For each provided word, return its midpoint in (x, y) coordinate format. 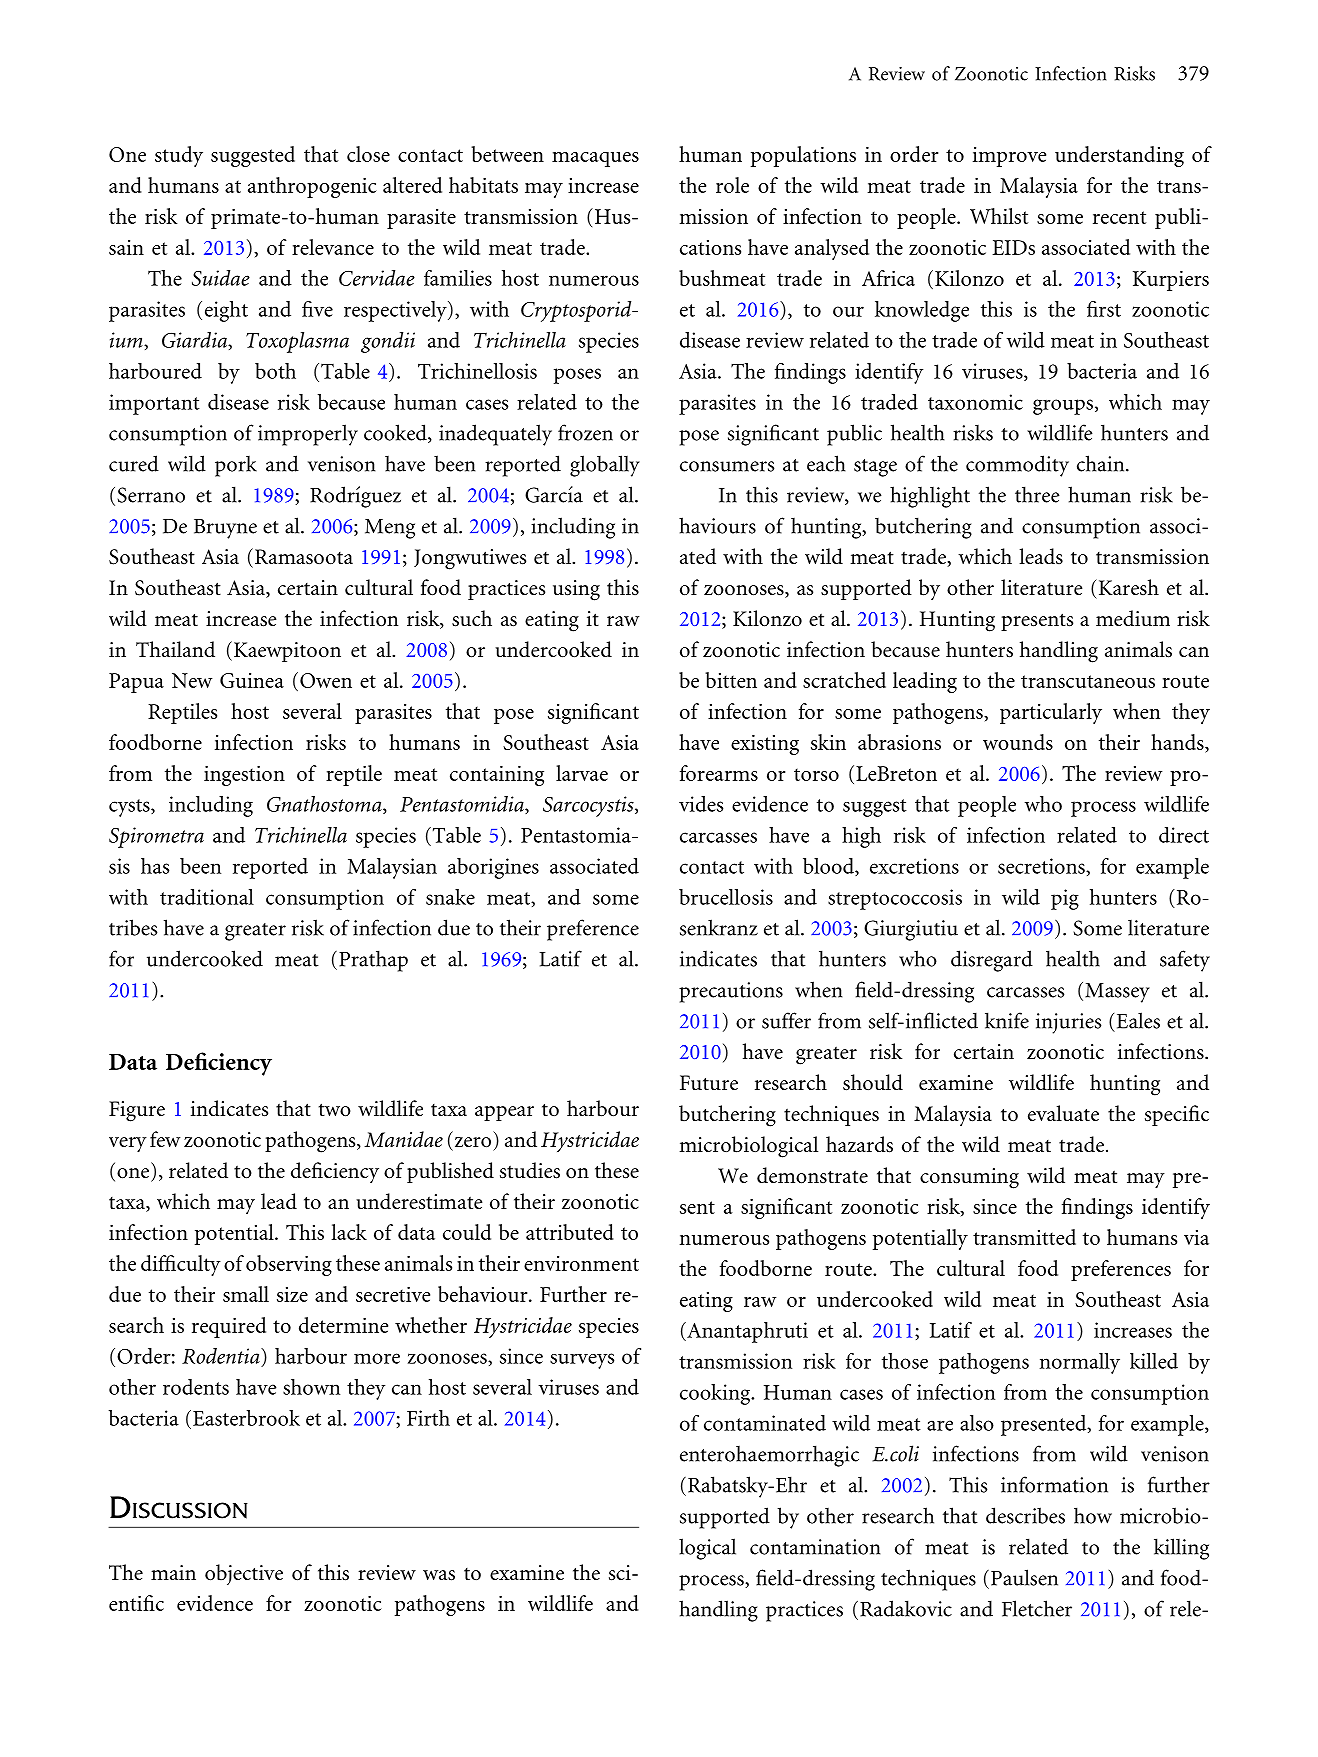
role (732, 185)
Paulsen (1024, 1577)
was (439, 1575)
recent (1119, 217)
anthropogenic (312, 187)
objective (244, 1575)
